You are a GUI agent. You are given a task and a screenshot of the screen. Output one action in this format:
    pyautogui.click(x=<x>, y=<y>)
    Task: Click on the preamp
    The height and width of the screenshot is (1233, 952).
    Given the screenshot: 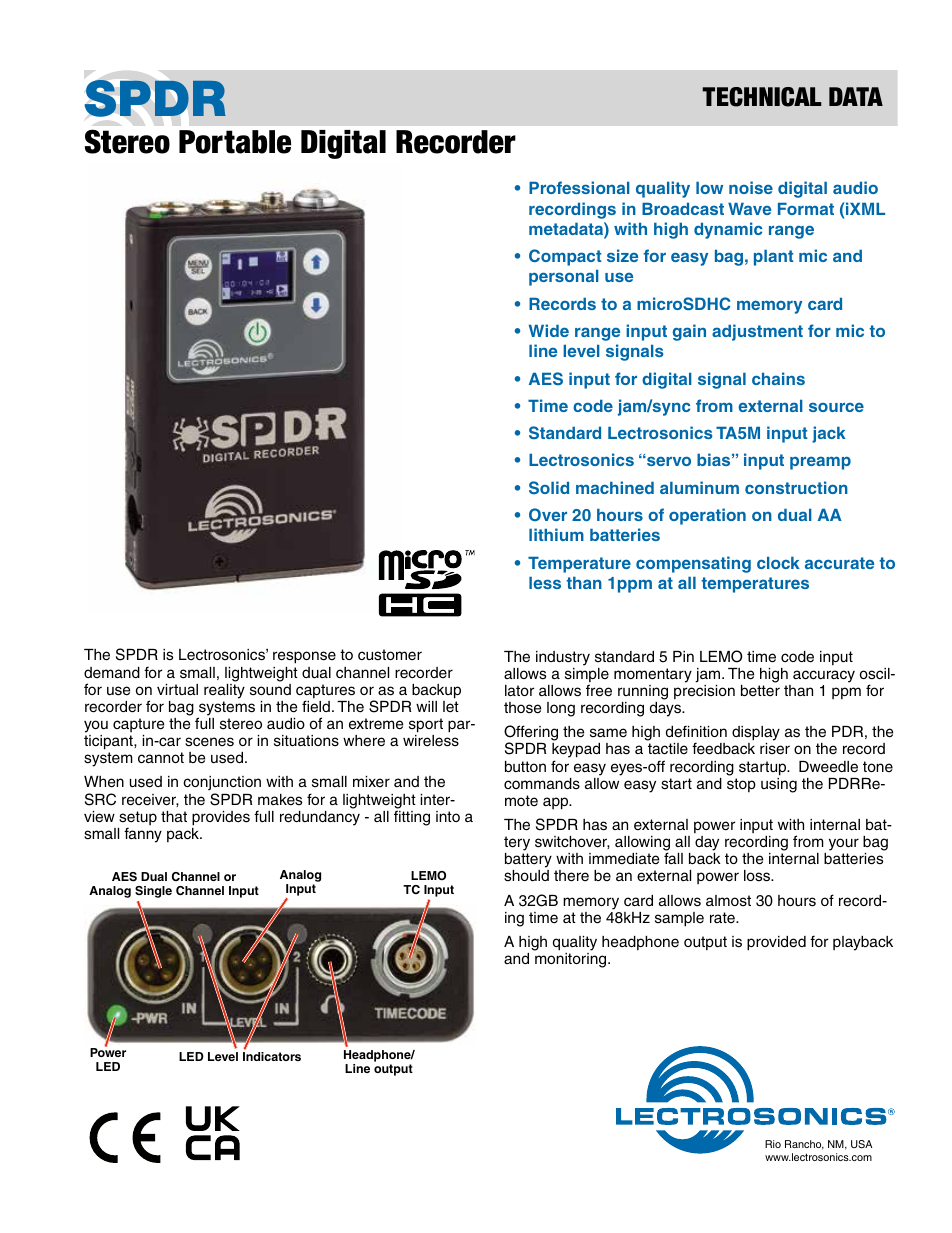 What is the action you would take?
    pyautogui.click(x=820, y=463)
